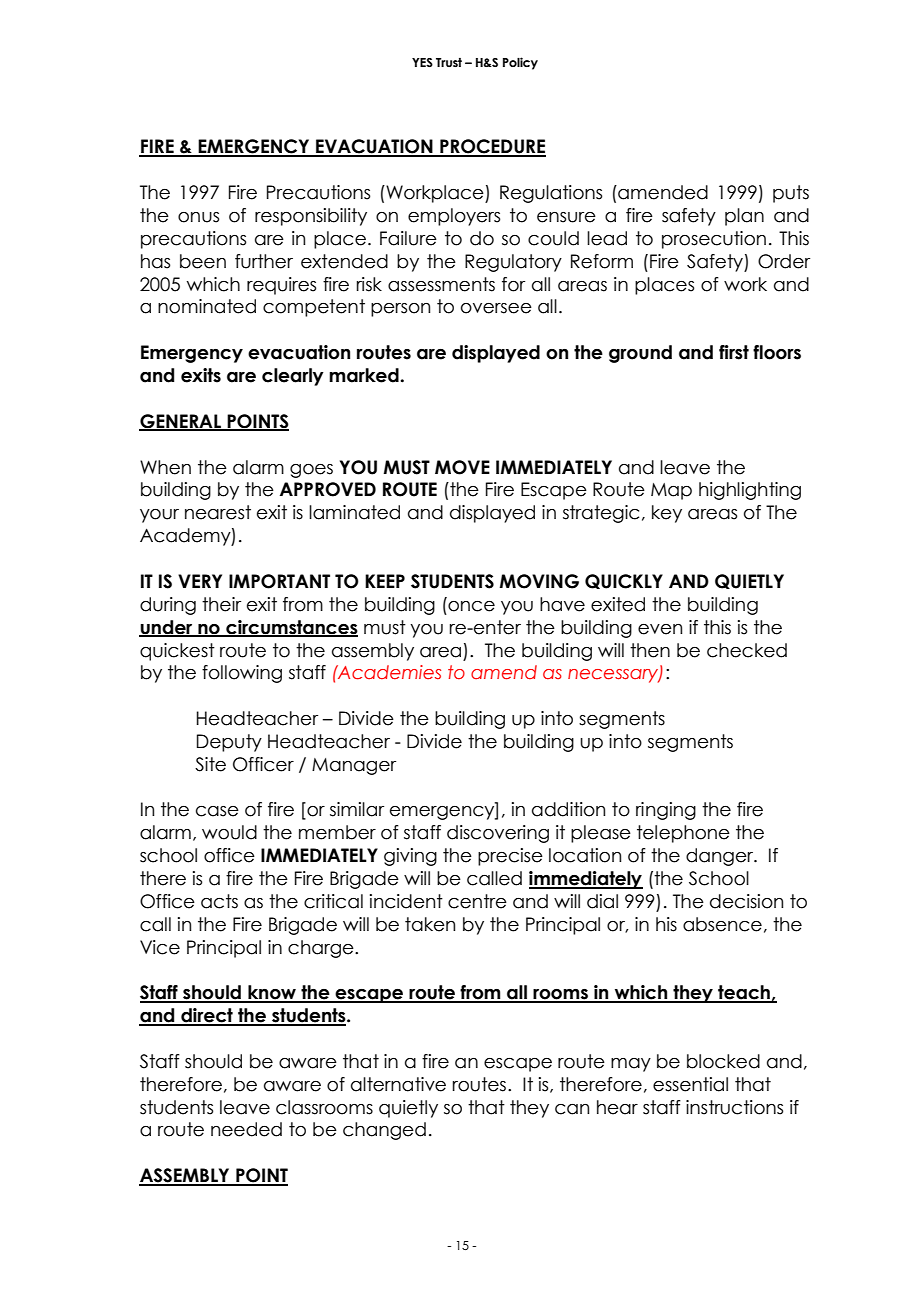 The image size is (924, 1308). Describe the element at coordinates (210, 764) in the page. I see `Site` at that location.
